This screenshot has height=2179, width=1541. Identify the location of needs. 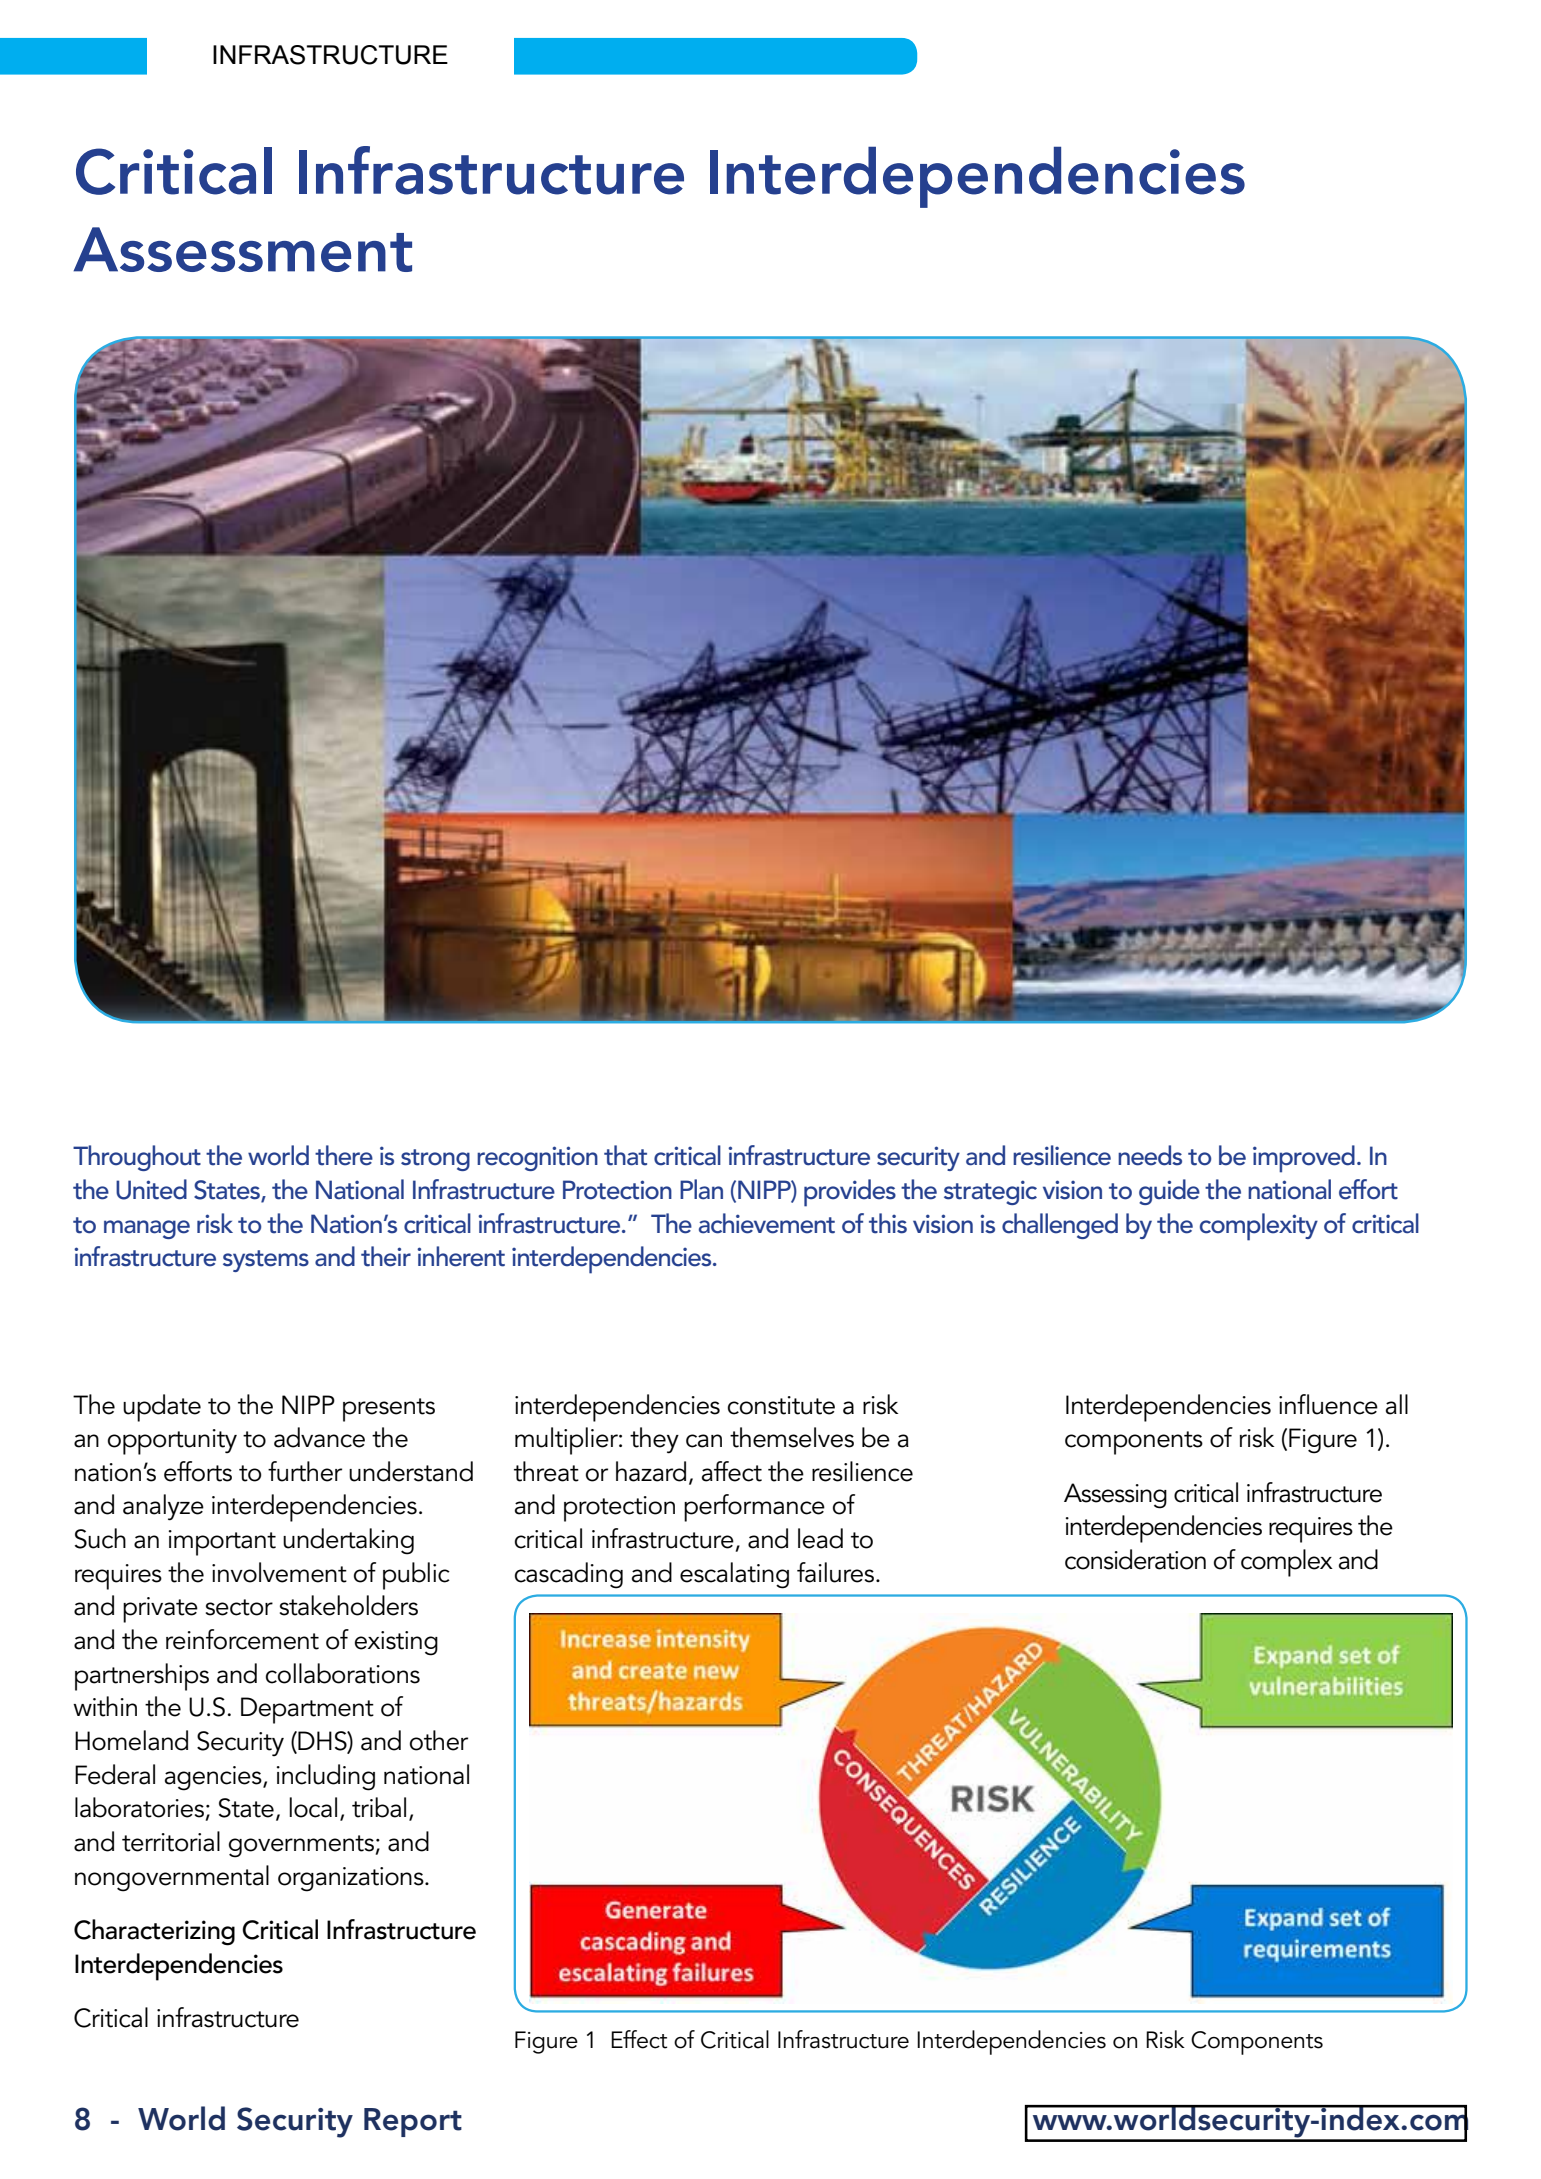
(1150, 1155).
